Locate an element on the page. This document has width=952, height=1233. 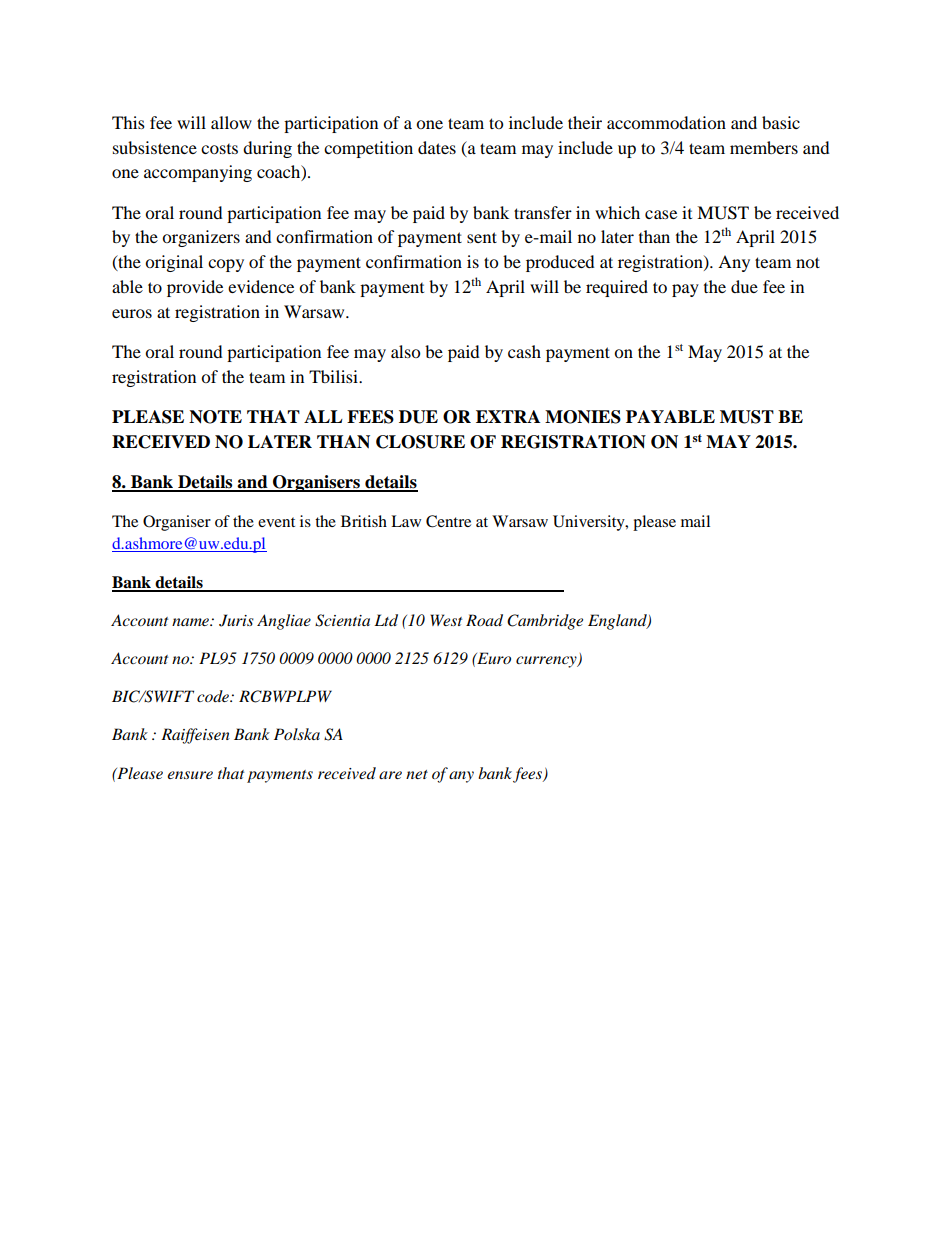
NOTE is located at coordinates (215, 417).
